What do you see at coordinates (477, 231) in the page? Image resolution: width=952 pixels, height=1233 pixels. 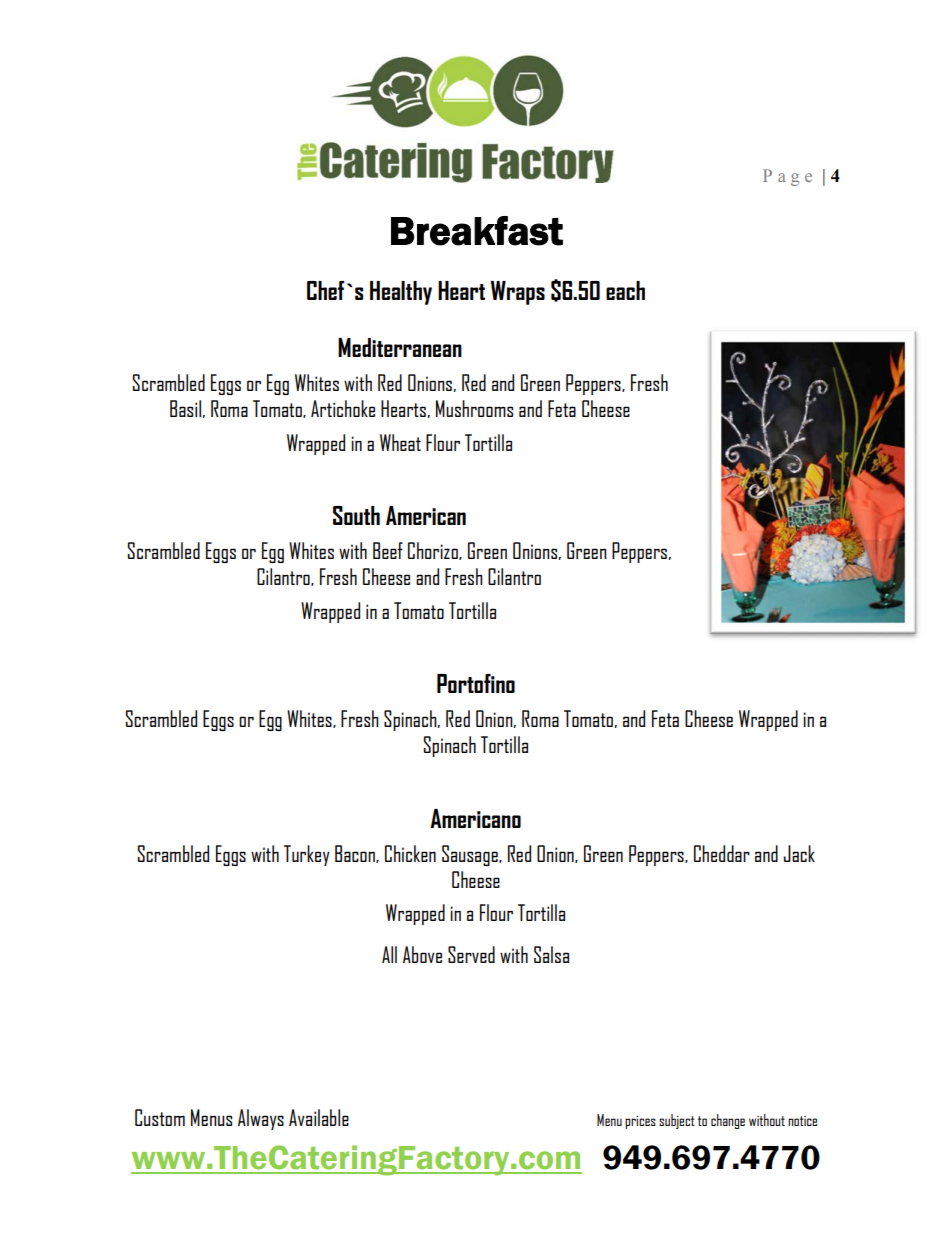 I see `Breakfast` at bounding box center [477, 231].
